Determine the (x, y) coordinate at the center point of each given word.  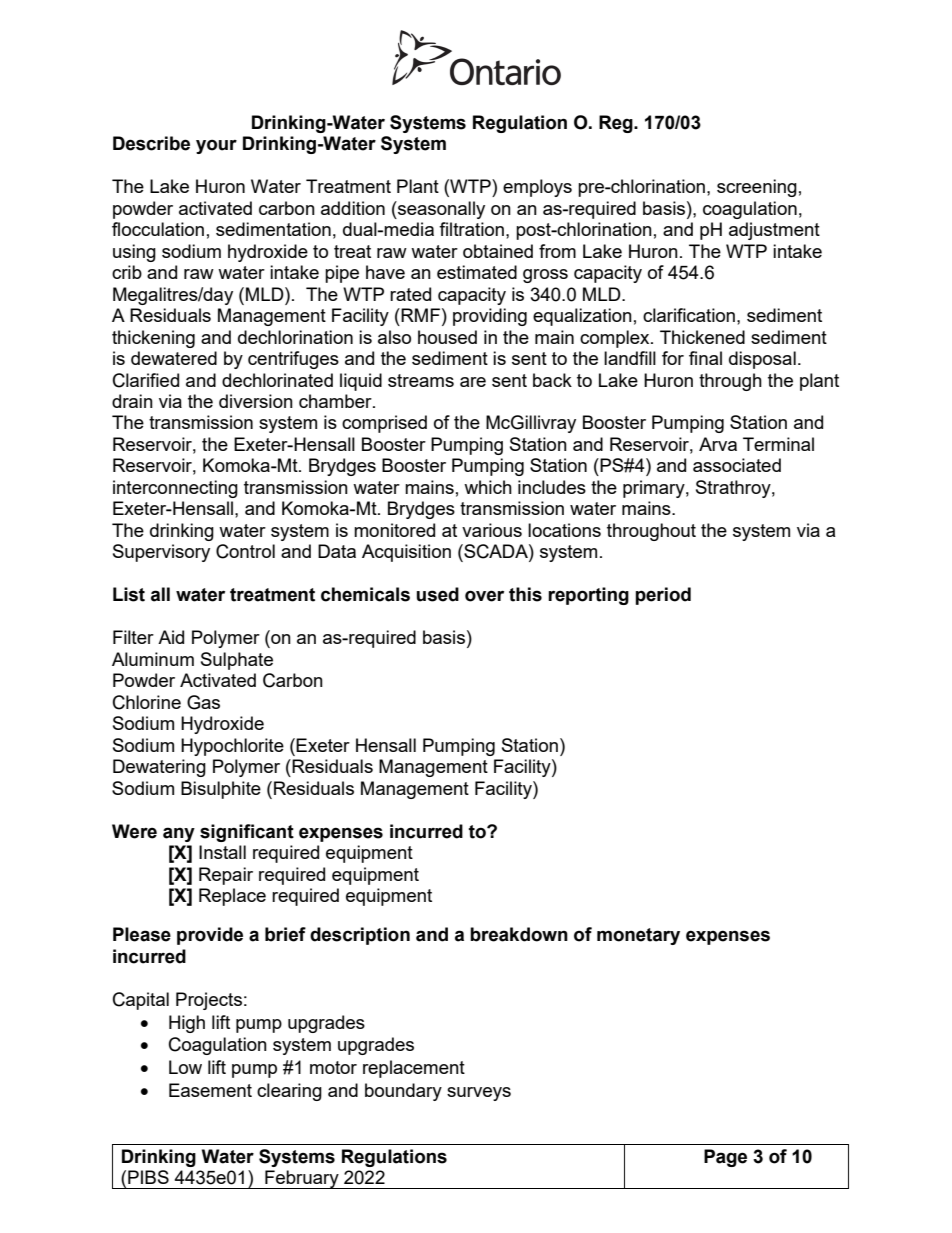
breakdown (519, 934)
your (216, 146)
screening (757, 188)
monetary (638, 936)
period (663, 596)
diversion (256, 401)
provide (210, 936)
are (473, 382)
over (484, 596)
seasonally (440, 210)
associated (737, 465)
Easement (210, 1090)
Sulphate (237, 661)
